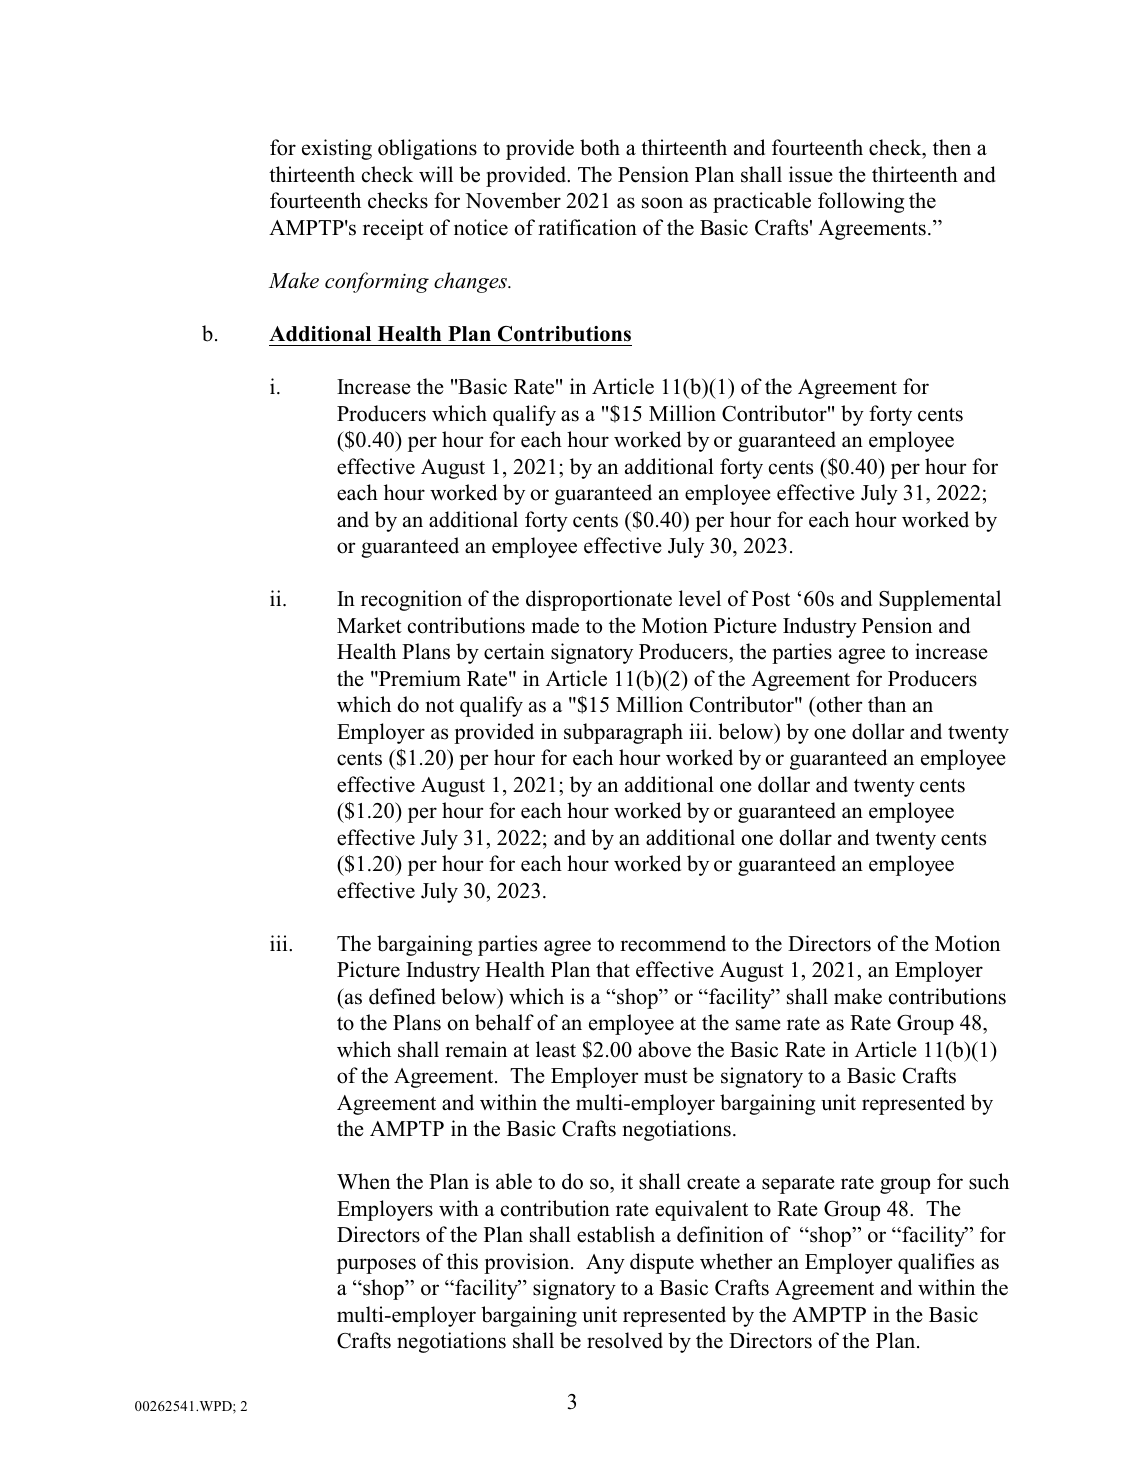 The width and height of the screenshot is (1145, 1482). What do you see at coordinates (861, 202) in the screenshot?
I see `following` at bounding box center [861, 202].
